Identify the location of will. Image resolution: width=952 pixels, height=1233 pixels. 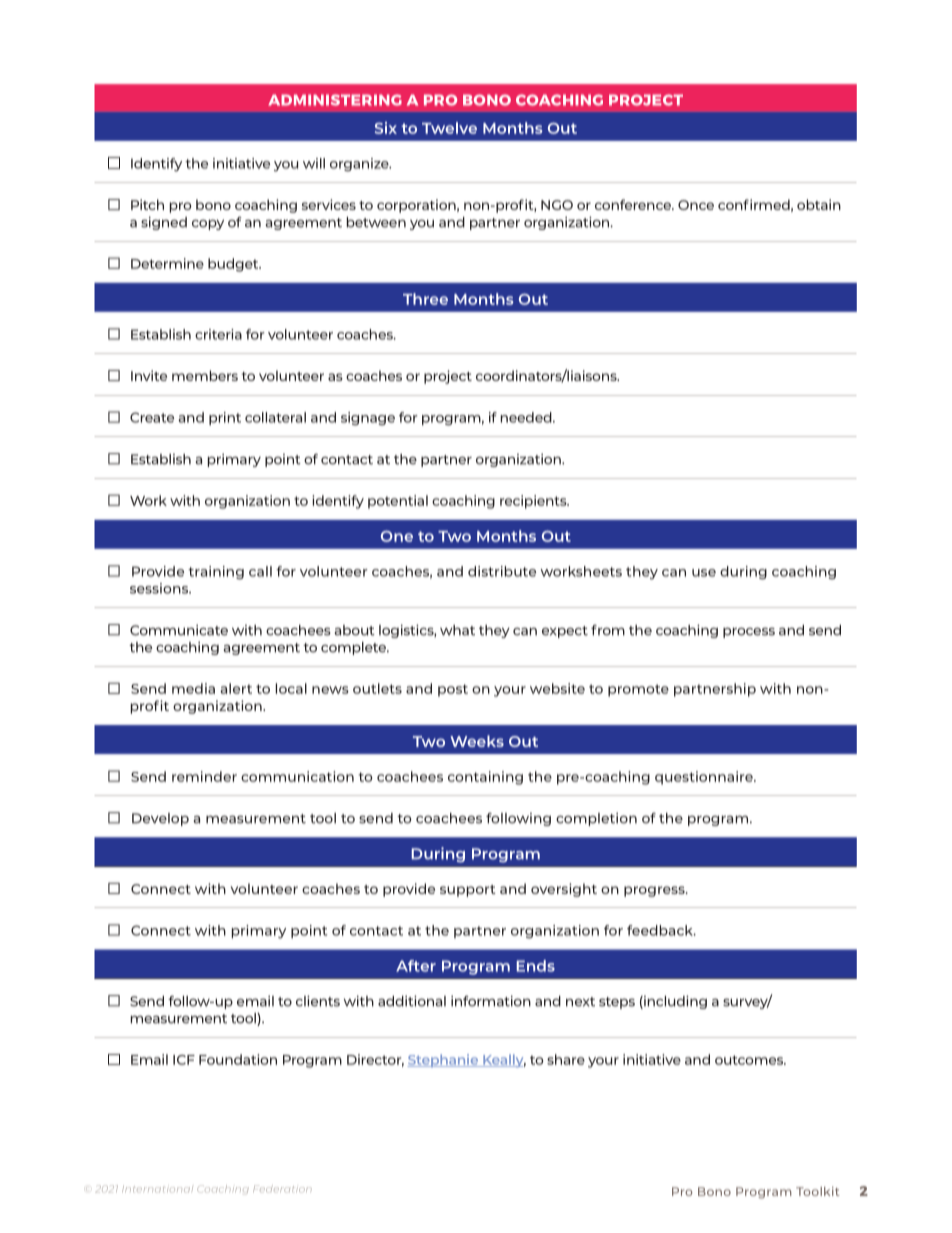
(314, 163).
